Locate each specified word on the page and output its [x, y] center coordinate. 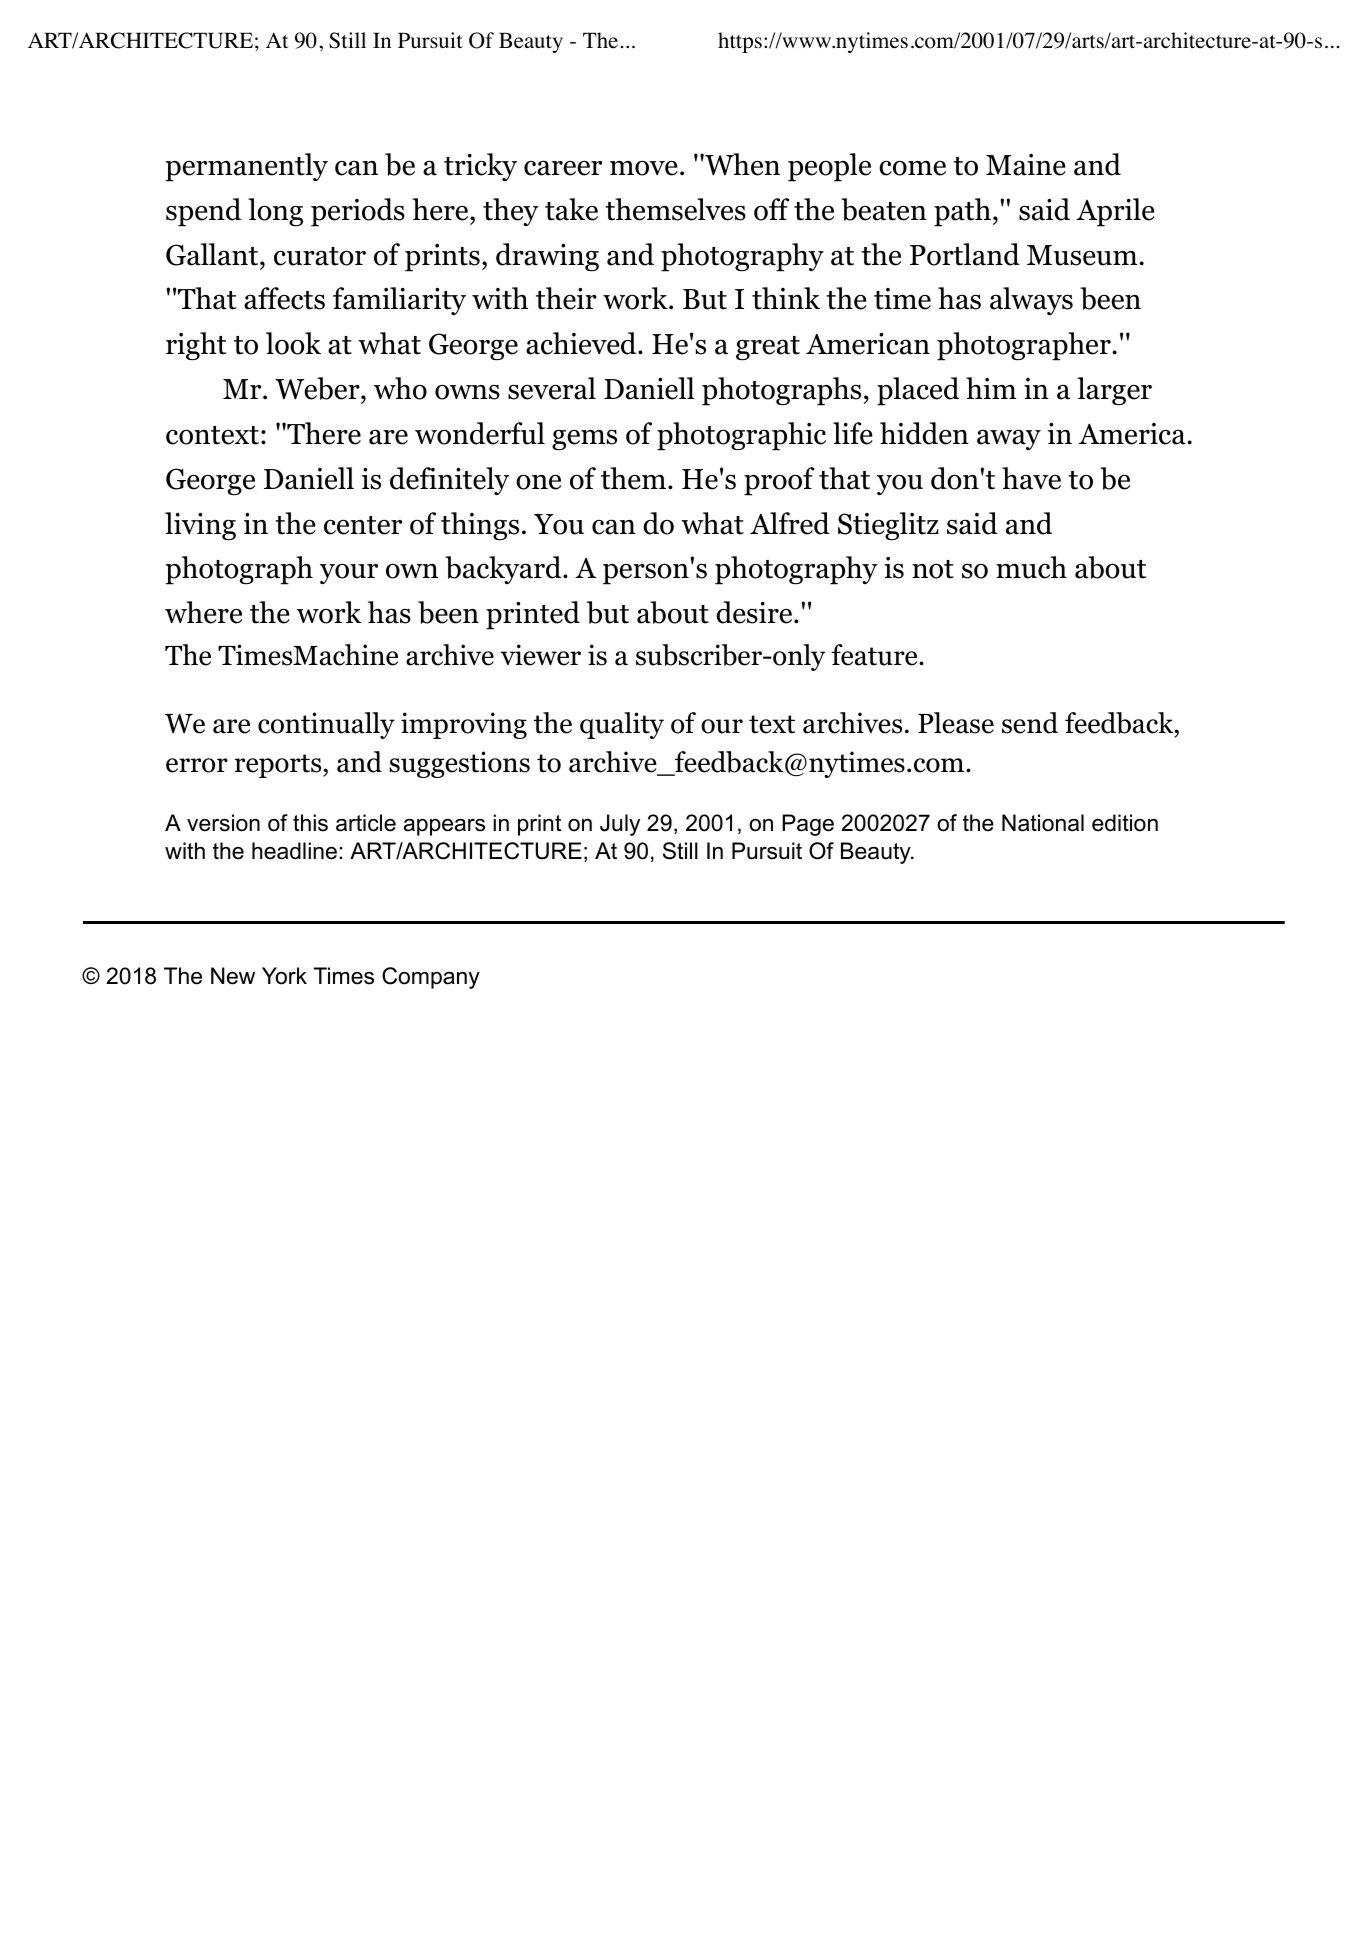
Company [431, 978]
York [284, 976]
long [275, 212]
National [1043, 823]
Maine [1026, 165]
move [644, 168]
